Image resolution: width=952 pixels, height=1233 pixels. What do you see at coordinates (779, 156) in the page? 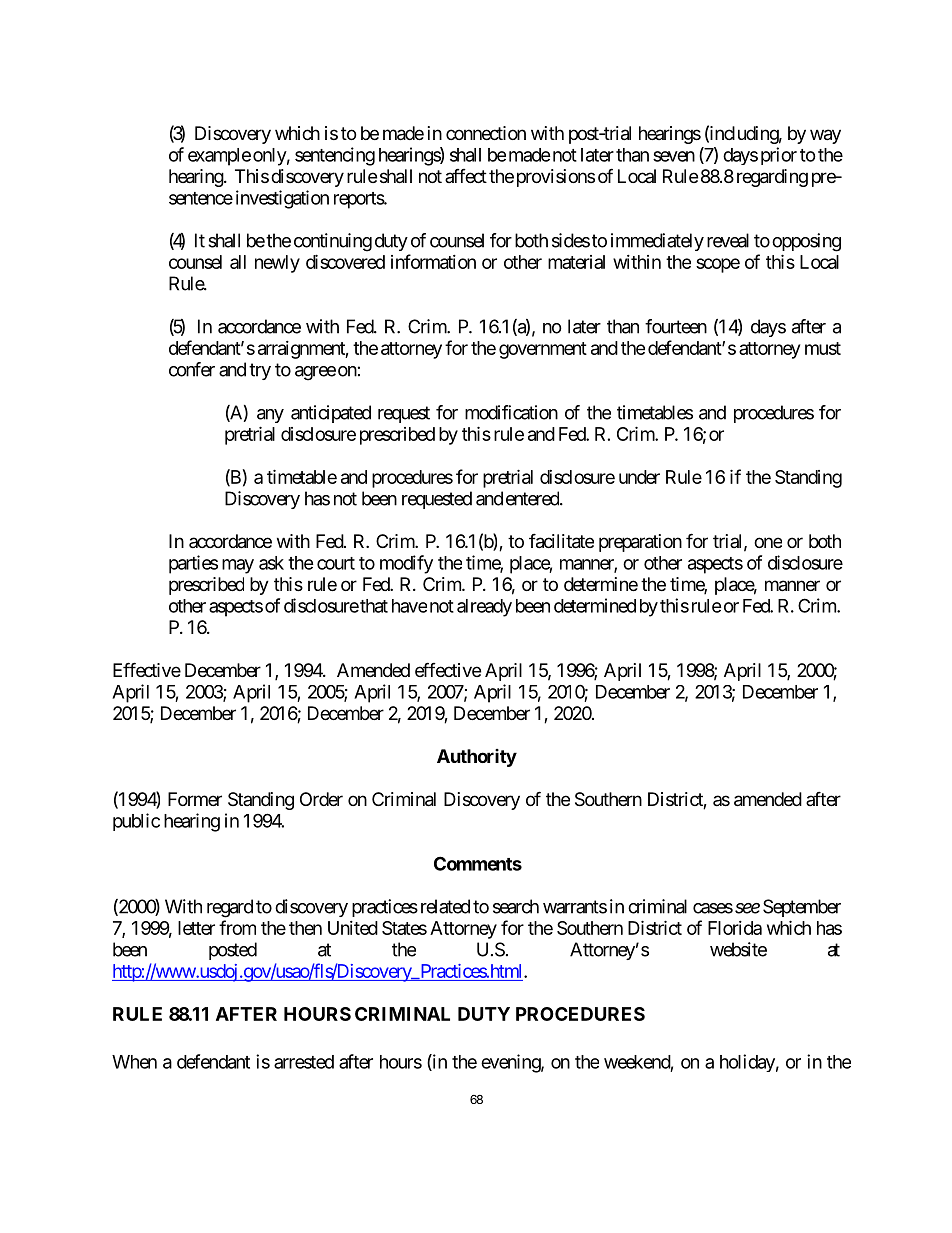
I see `prior` at bounding box center [779, 156].
